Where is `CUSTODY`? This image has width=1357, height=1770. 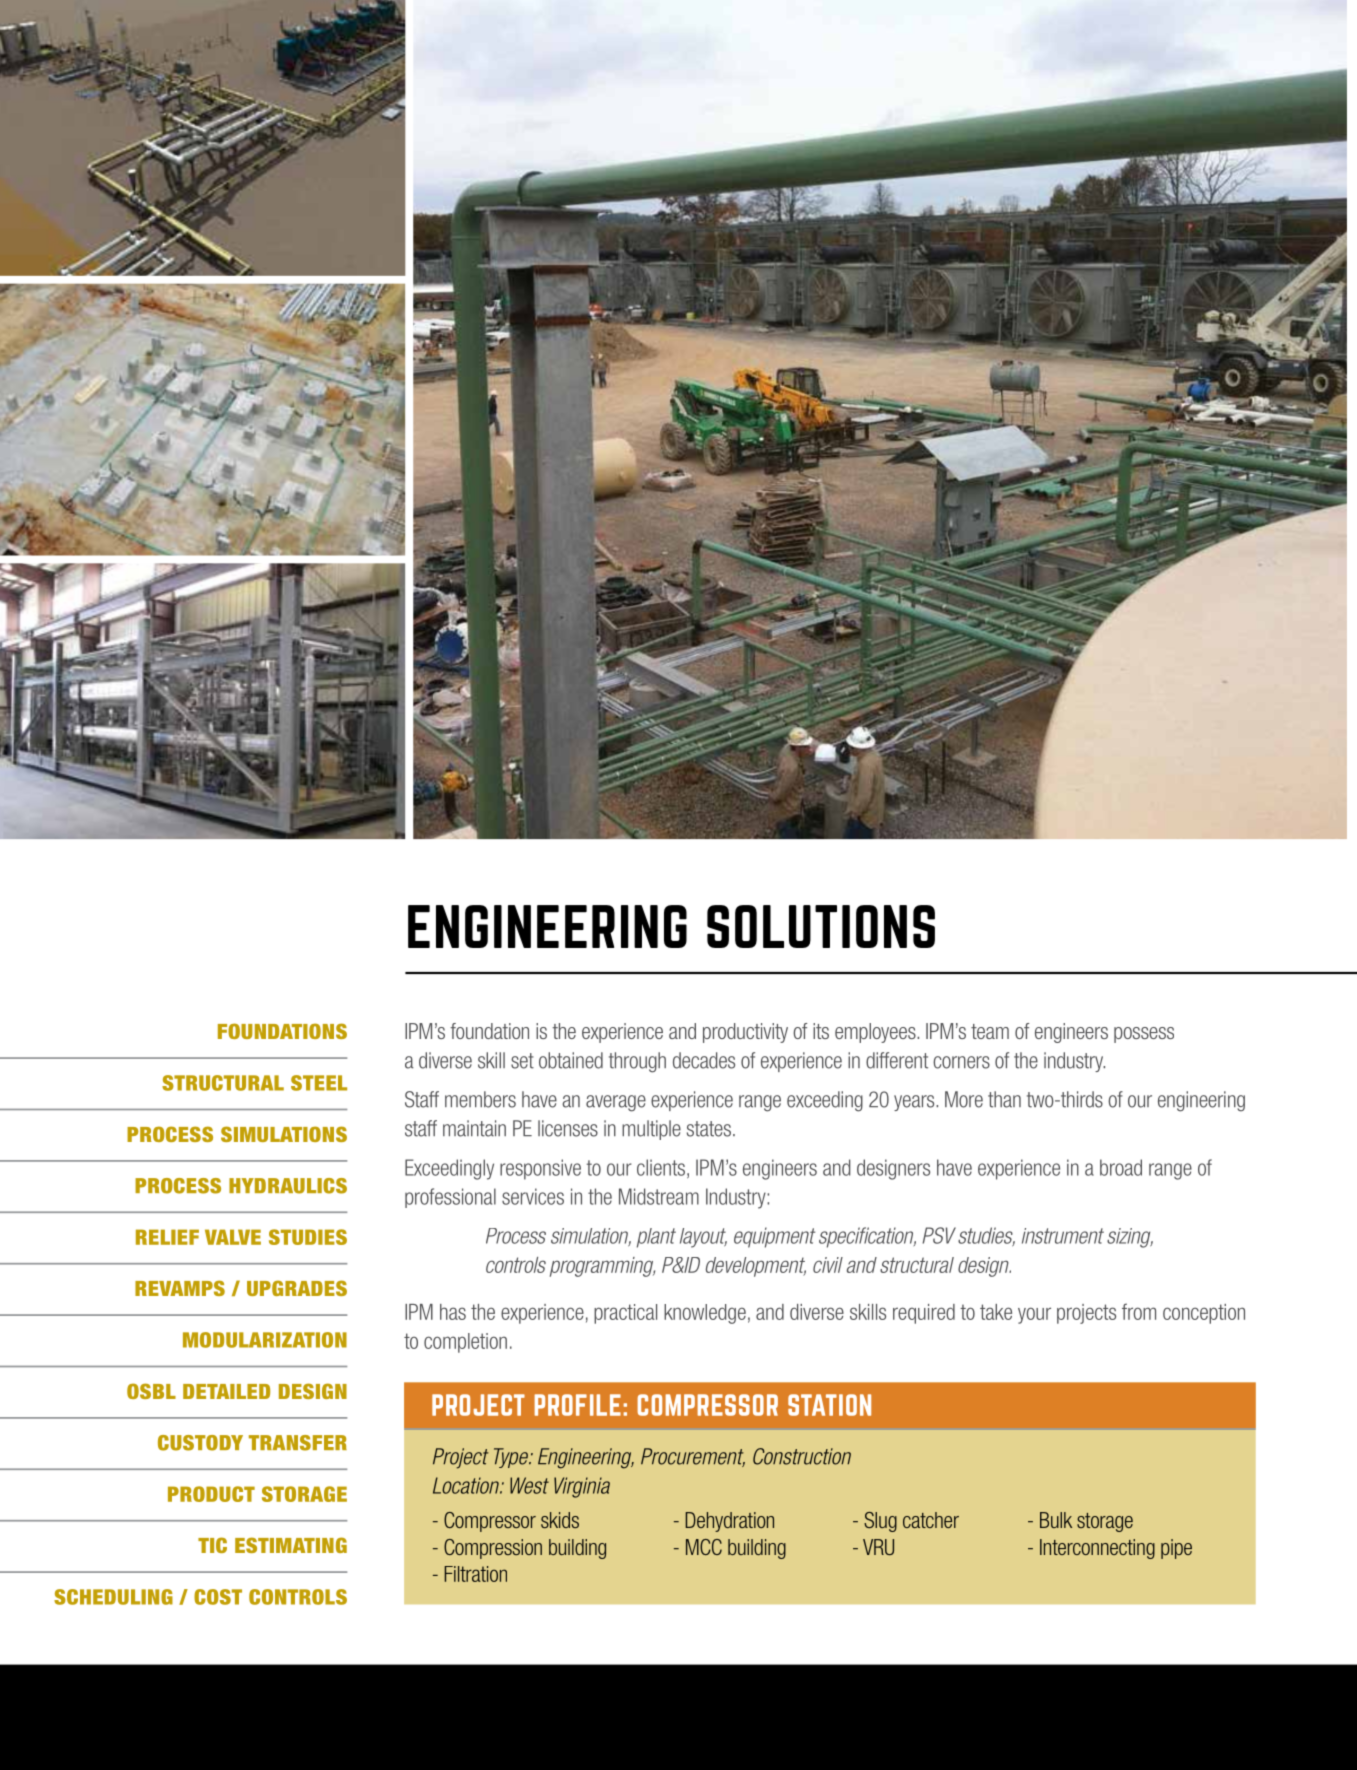
CUSTODY is located at coordinates (200, 1443).
